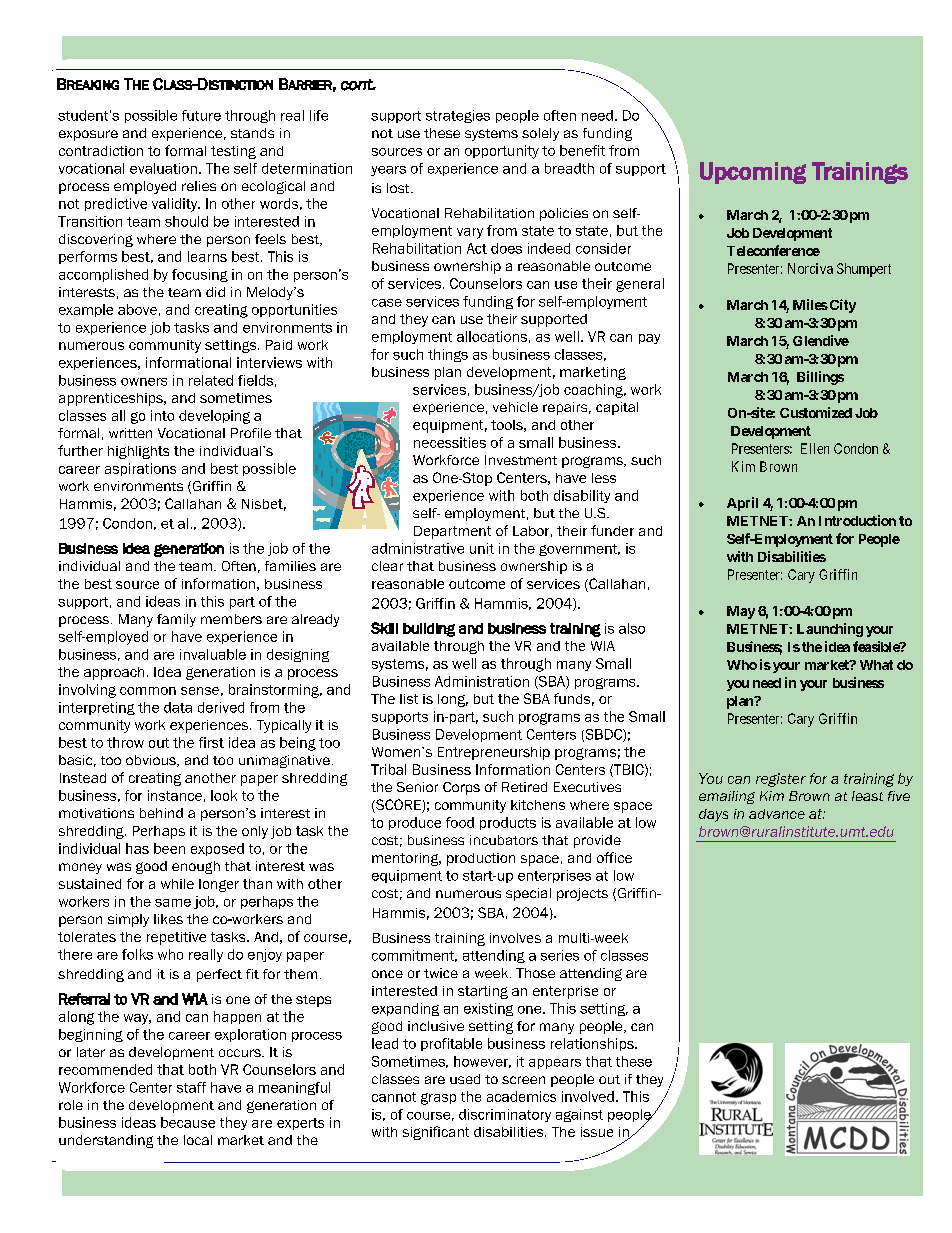 Image resolution: width=952 pixels, height=1233 pixels. What do you see at coordinates (188, 1122) in the screenshot?
I see `because` at bounding box center [188, 1122].
